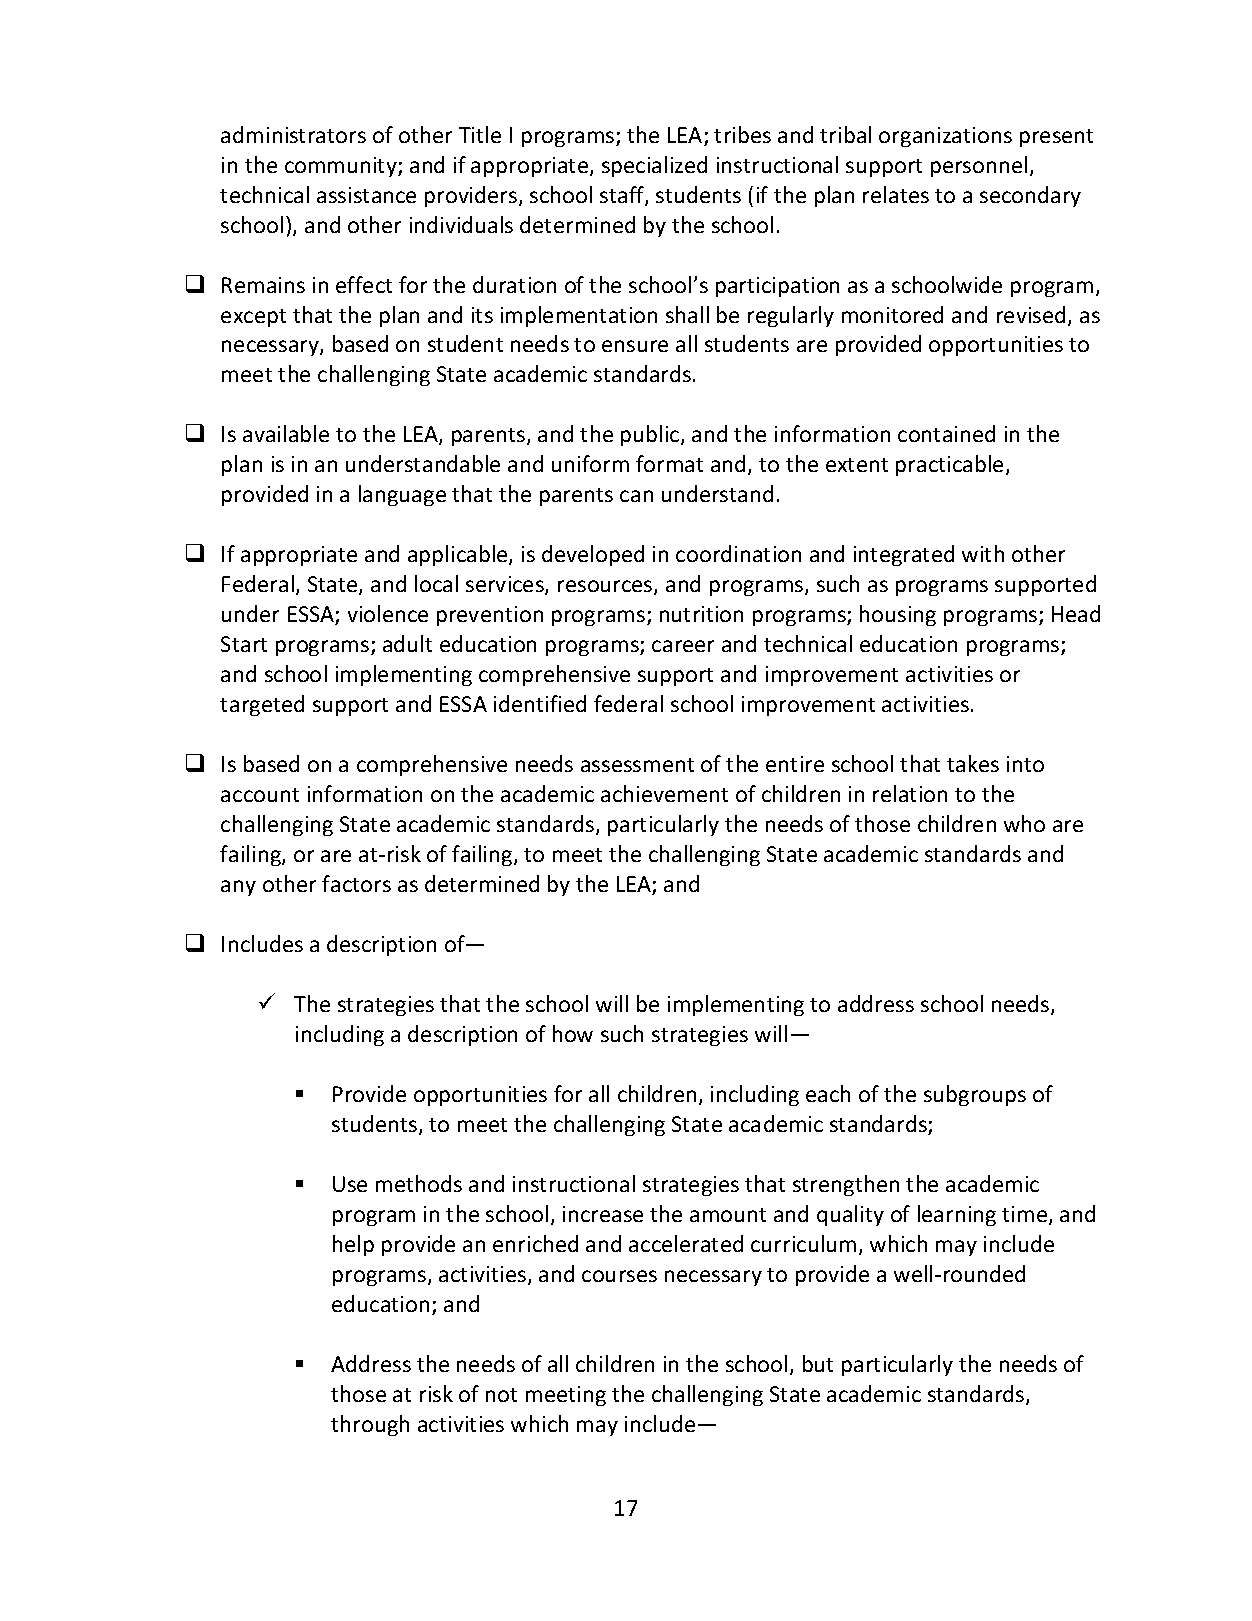  I want to click on factors, so click(356, 883).
